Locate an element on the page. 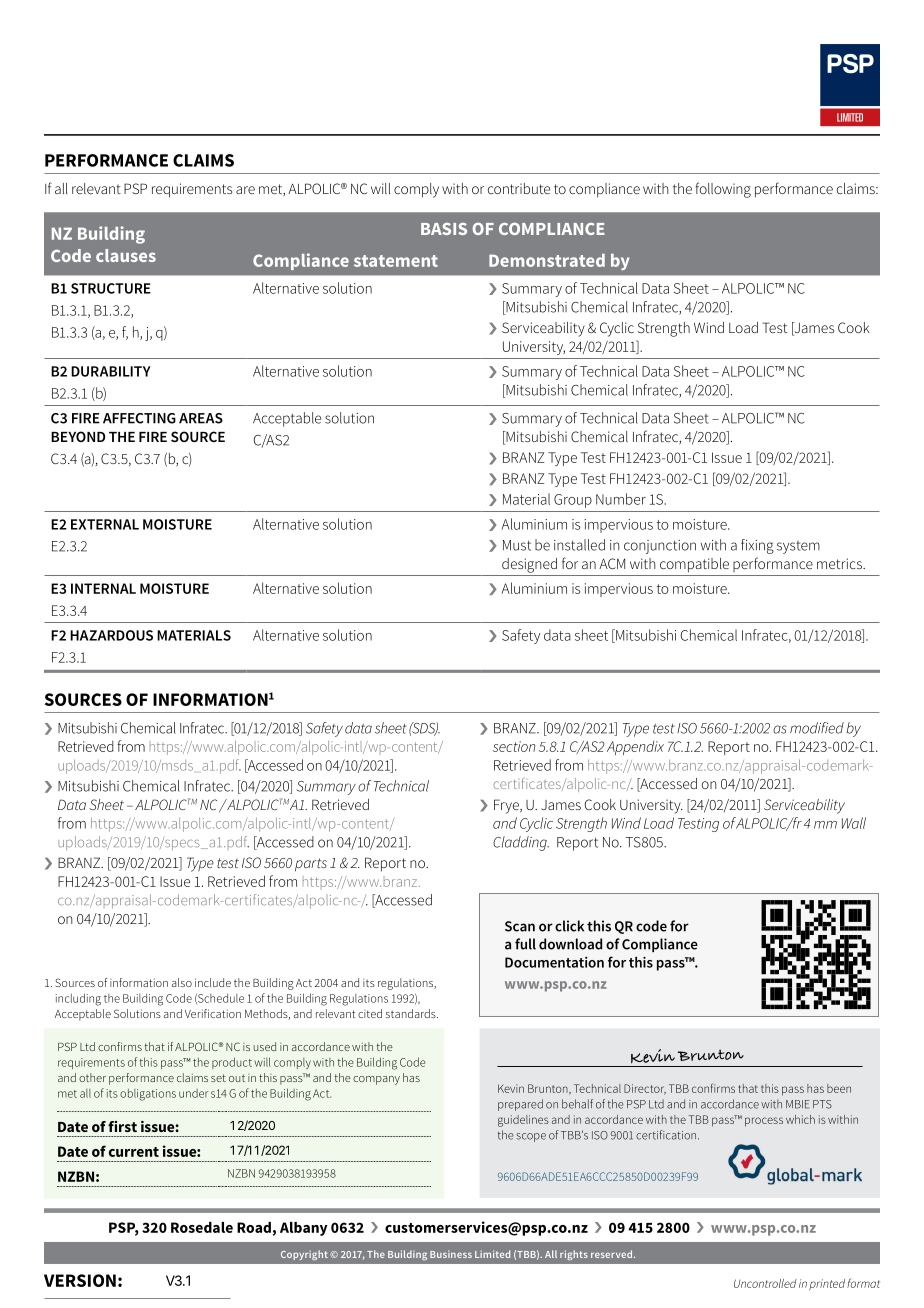 The image size is (924, 1308). clauses is located at coordinates (126, 255).
